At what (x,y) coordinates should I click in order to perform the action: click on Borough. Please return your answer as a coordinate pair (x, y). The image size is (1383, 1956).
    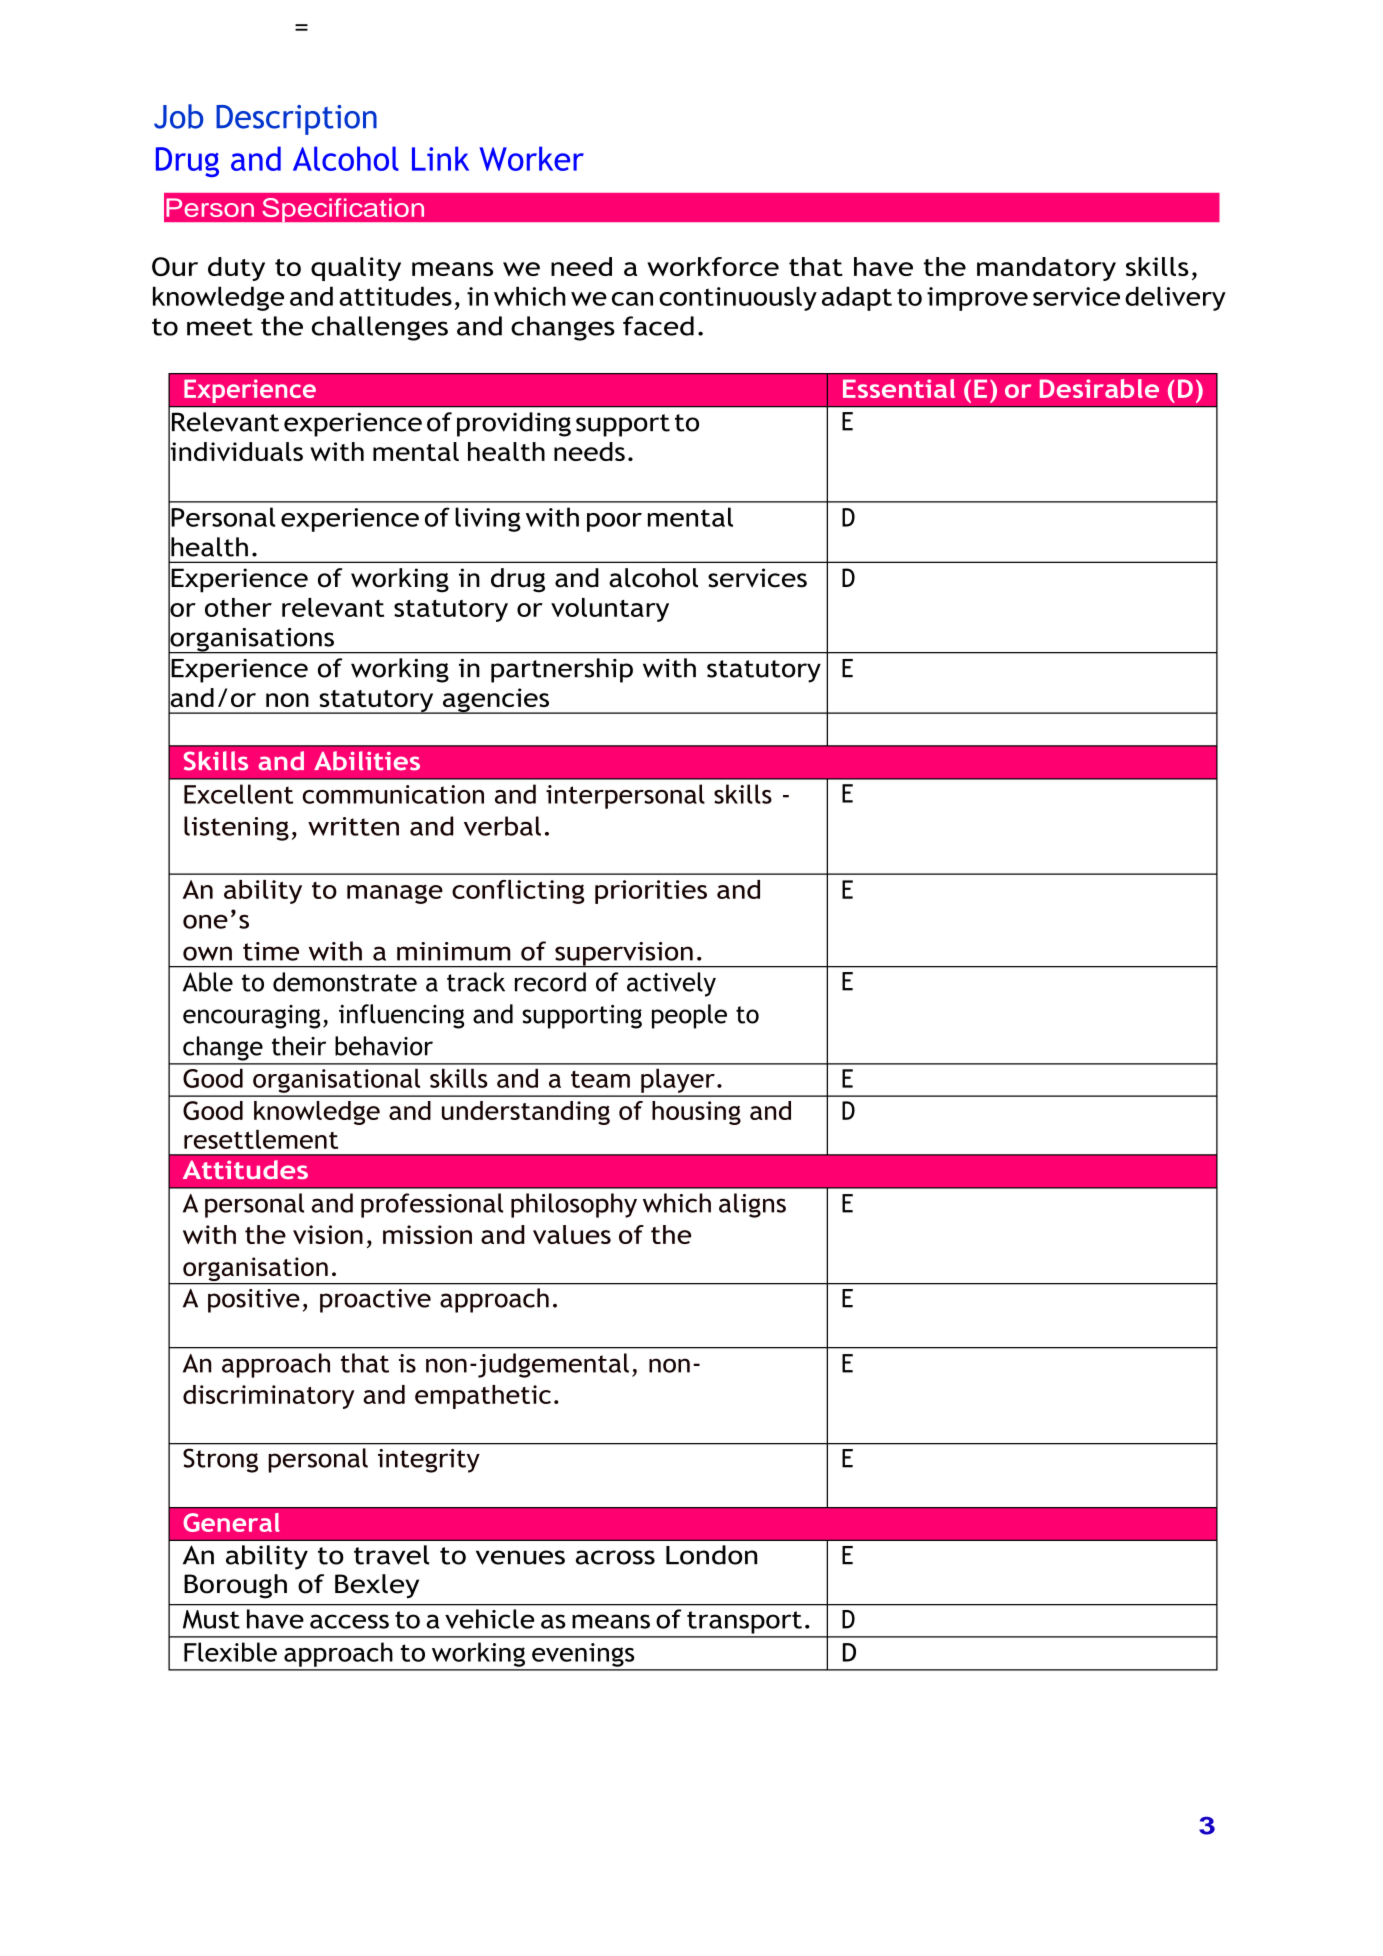
    Looking at the image, I should click on (235, 1586).
